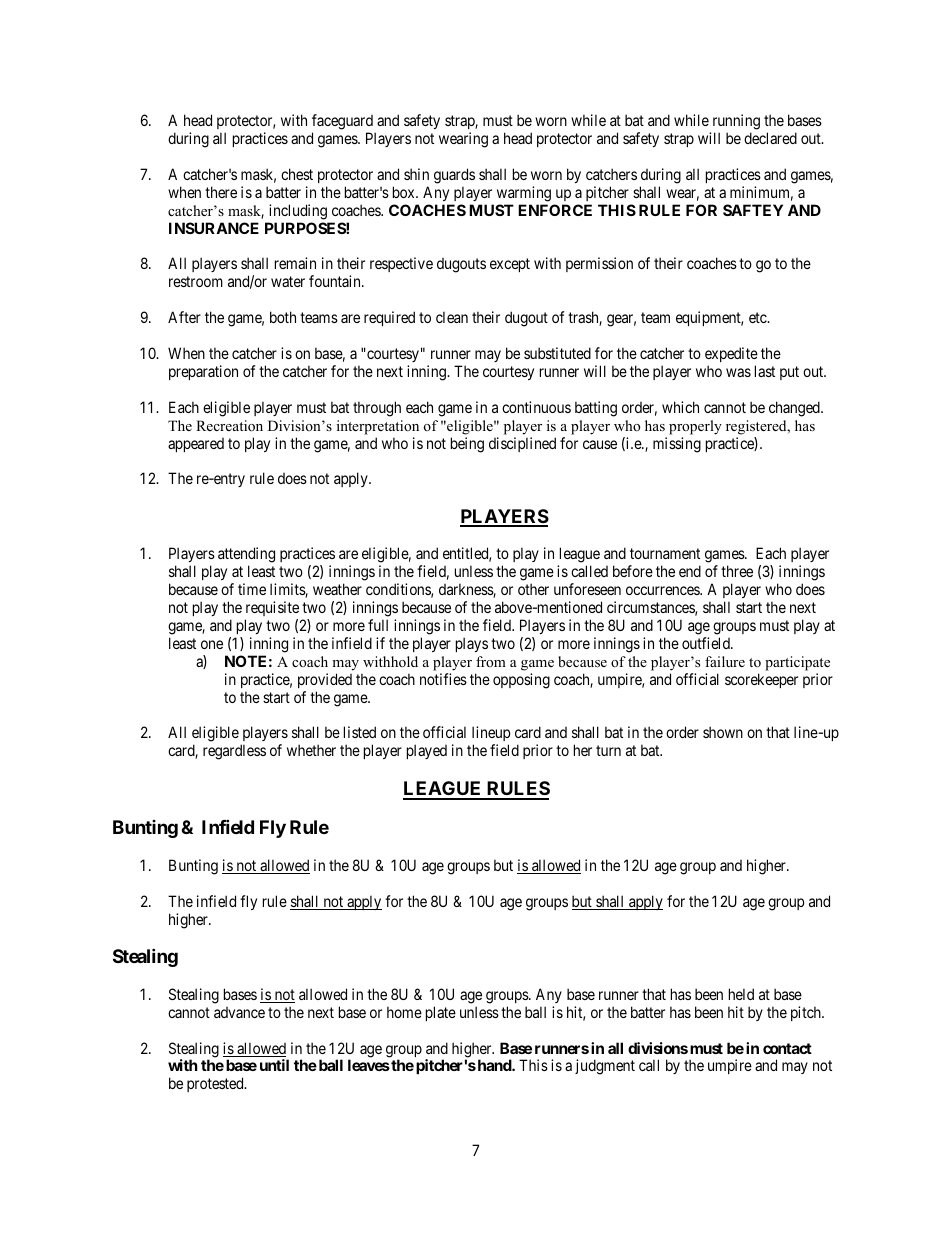  What do you see at coordinates (736, 122) in the screenshot?
I see `running` at bounding box center [736, 122].
